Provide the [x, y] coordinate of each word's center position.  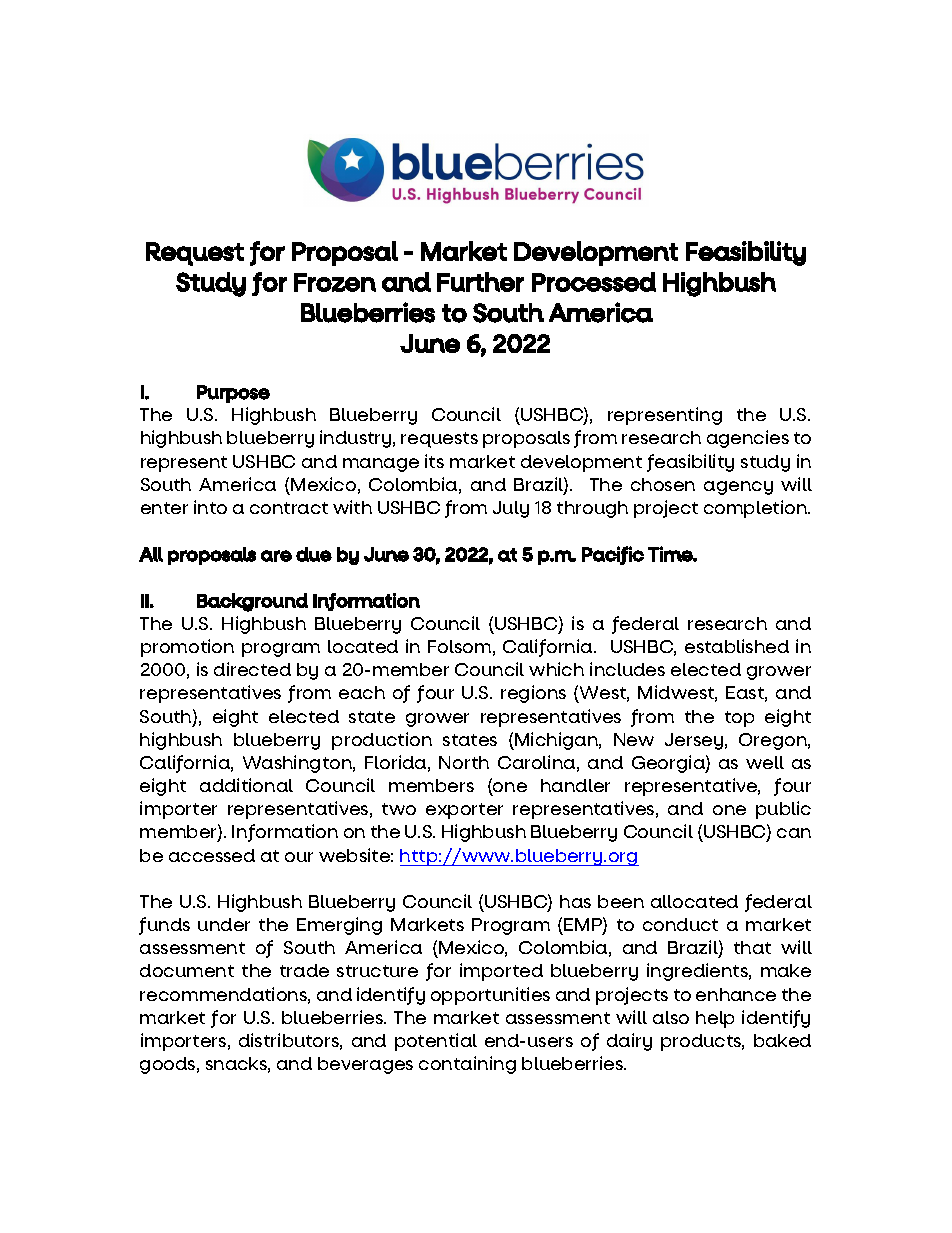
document [187, 970]
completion [757, 509]
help [715, 1019]
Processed [594, 282]
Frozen [335, 282]
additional [246, 785]
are [276, 556]
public [783, 810]
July [511, 509]
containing [467, 1065]
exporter [464, 811]
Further [480, 282]
